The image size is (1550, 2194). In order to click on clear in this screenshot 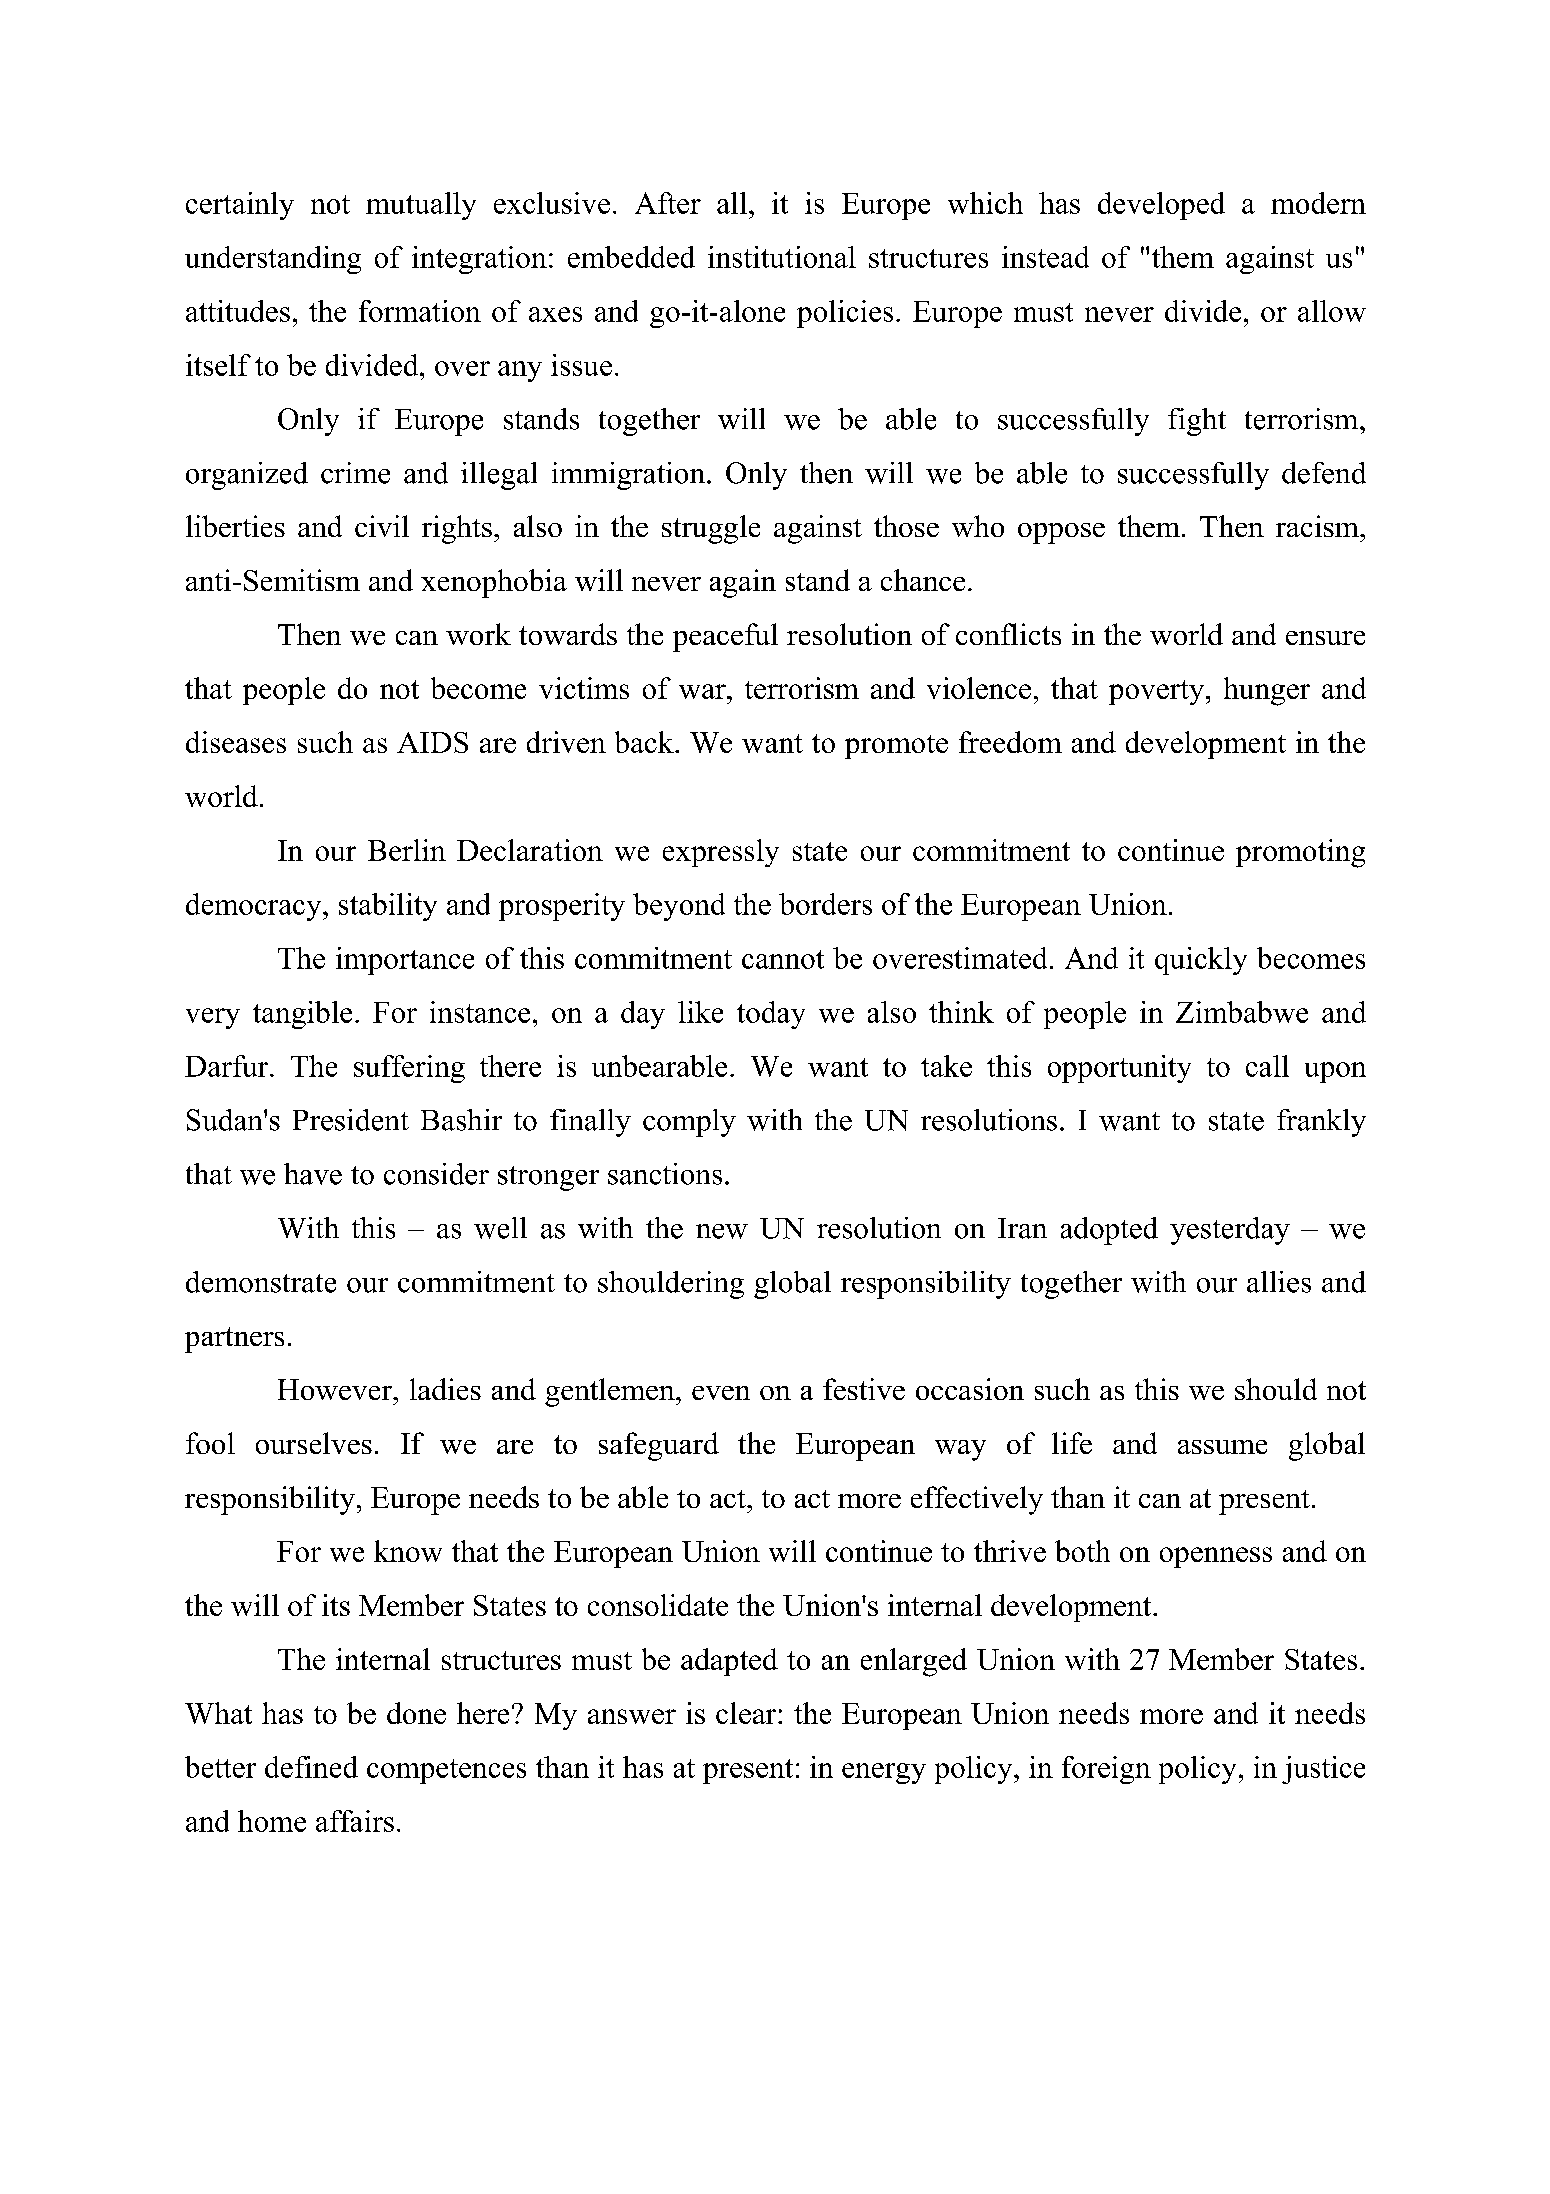, I will do `click(746, 1713)`.
